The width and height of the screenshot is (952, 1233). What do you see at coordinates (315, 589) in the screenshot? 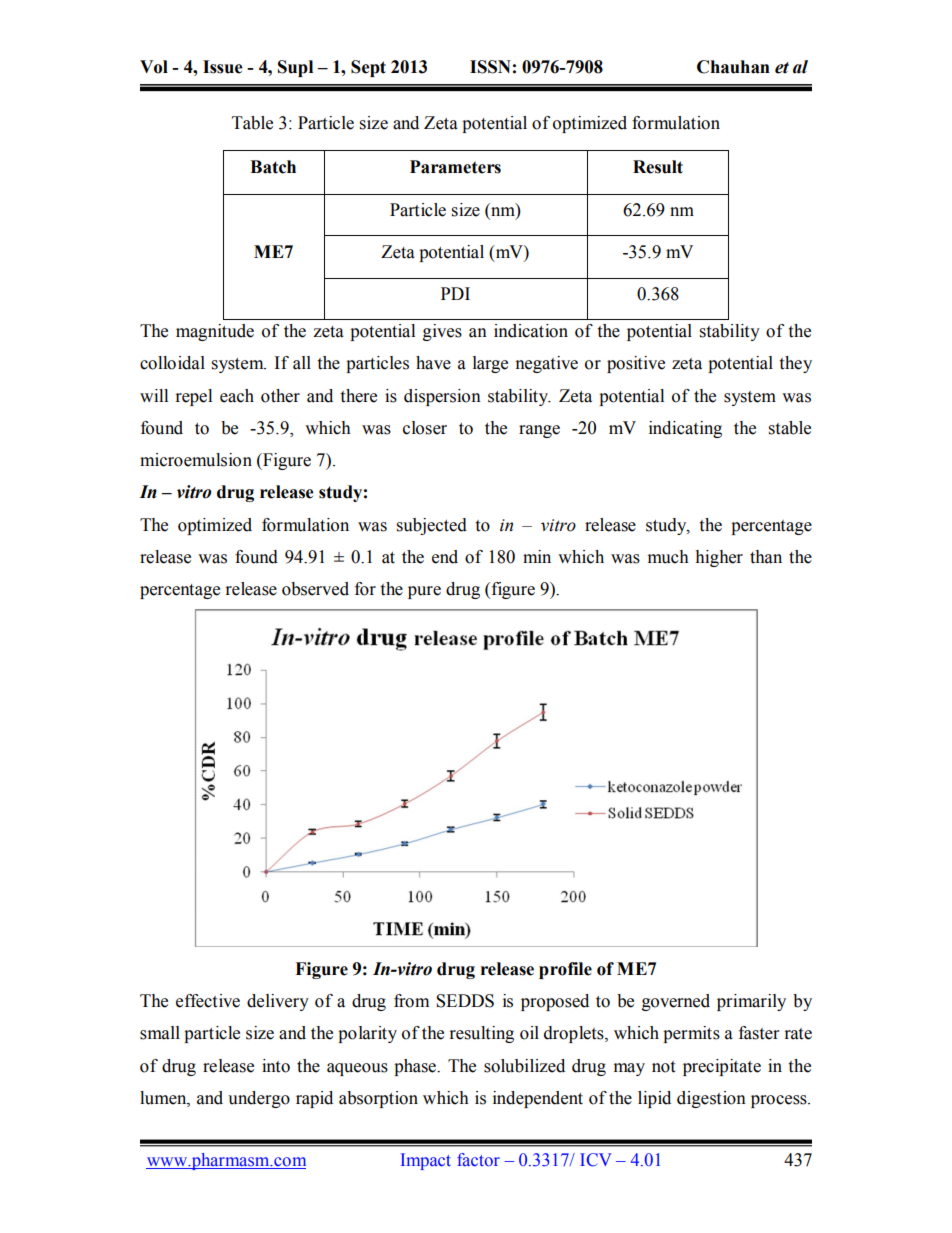
I see `observed` at bounding box center [315, 589].
